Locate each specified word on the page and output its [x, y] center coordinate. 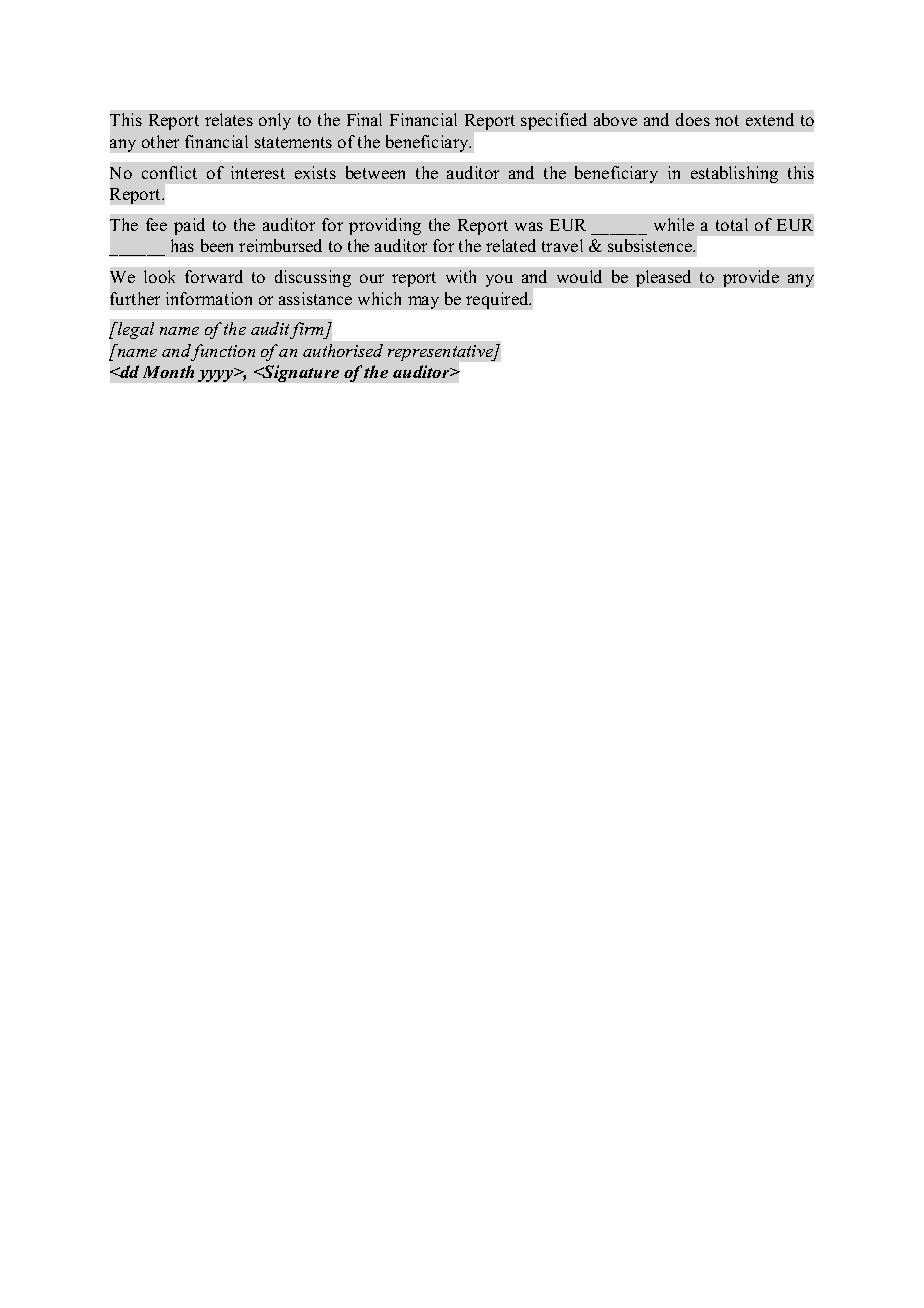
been [217, 245]
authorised [343, 350]
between [375, 172]
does [693, 119]
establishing [734, 174]
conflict [169, 172]
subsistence [651, 245]
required [498, 300]
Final [364, 119]
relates [229, 119]
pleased [663, 278]
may [423, 302]
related [511, 245]
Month [168, 371]
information [209, 298]
